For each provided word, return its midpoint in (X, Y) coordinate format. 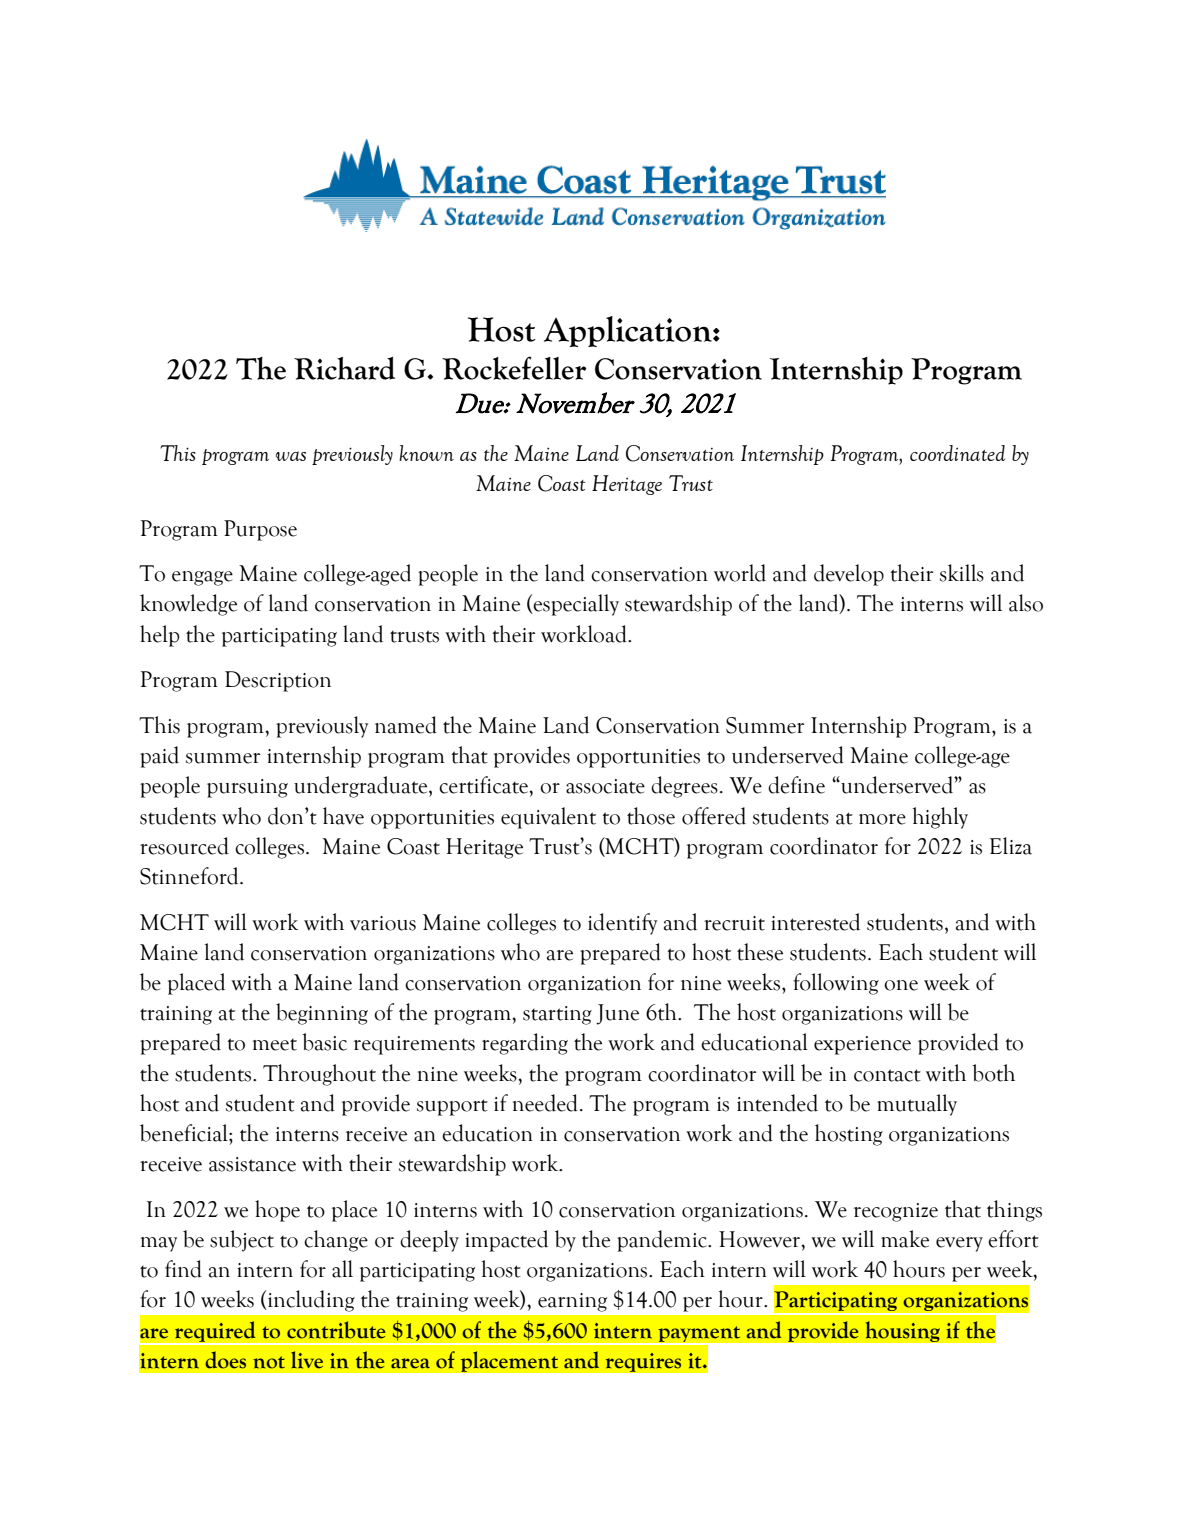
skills (962, 573)
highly (940, 818)
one (901, 985)
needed (545, 1103)
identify (622, 924)
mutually (917, 1105)
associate (605, 786)
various (383, 923)
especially (575, 605)
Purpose (260, 530)
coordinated (957, 453)
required (215, 1332)
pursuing (247, 788)
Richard (344, 368)
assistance (252, 1164)
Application (629, 331)
